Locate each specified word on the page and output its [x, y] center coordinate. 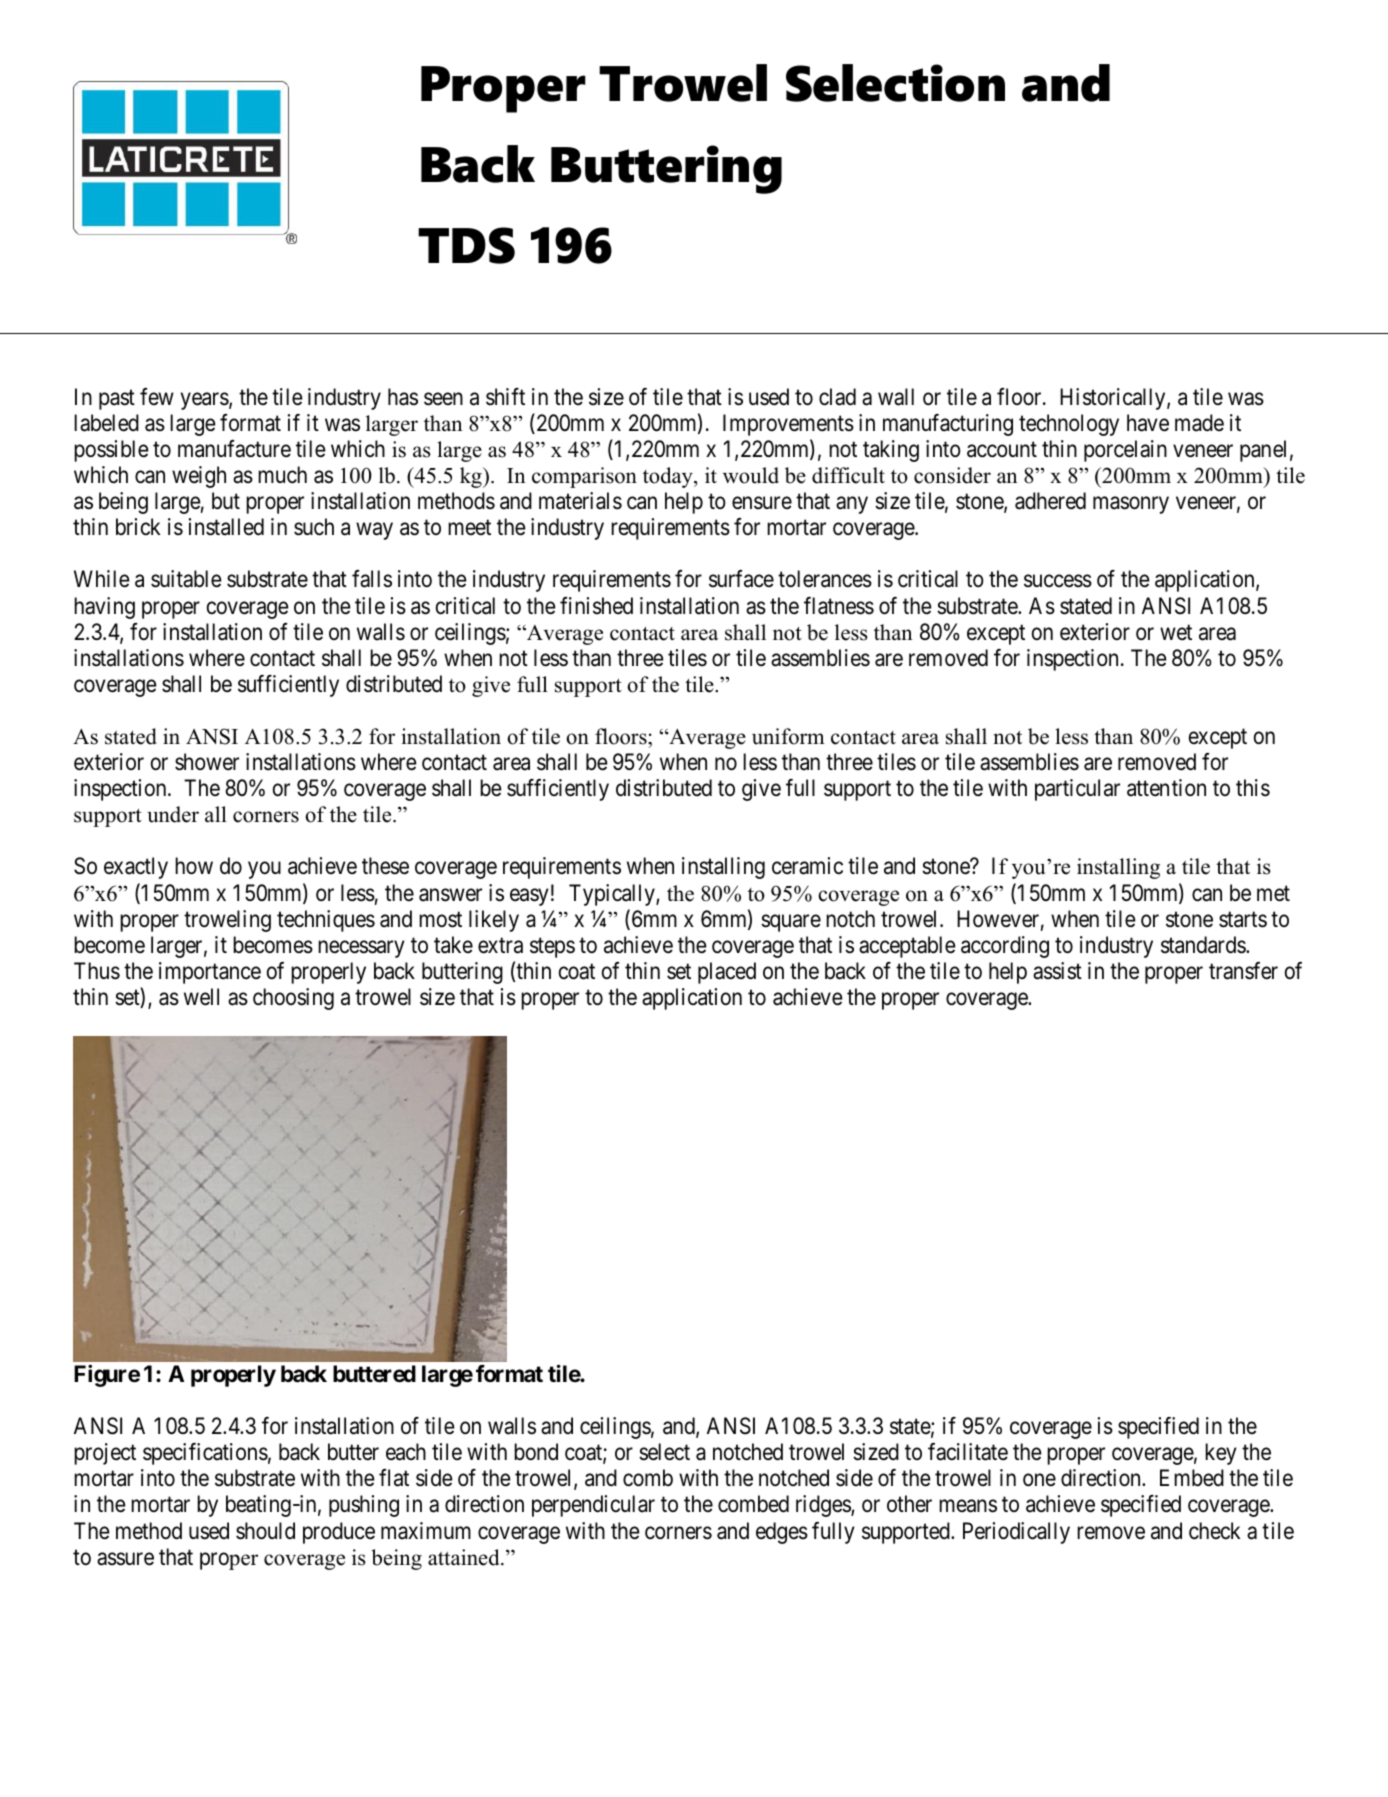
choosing [293, 999]
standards [1204, 945]
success [1058, 581]
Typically [613, 895]
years [205, 401]
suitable [186, 579]
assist [1057, 971]
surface [741, 579]
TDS [466, 245]
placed [727, 973]
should [265, 1531]
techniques [326, 921]
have [1148, 423]
